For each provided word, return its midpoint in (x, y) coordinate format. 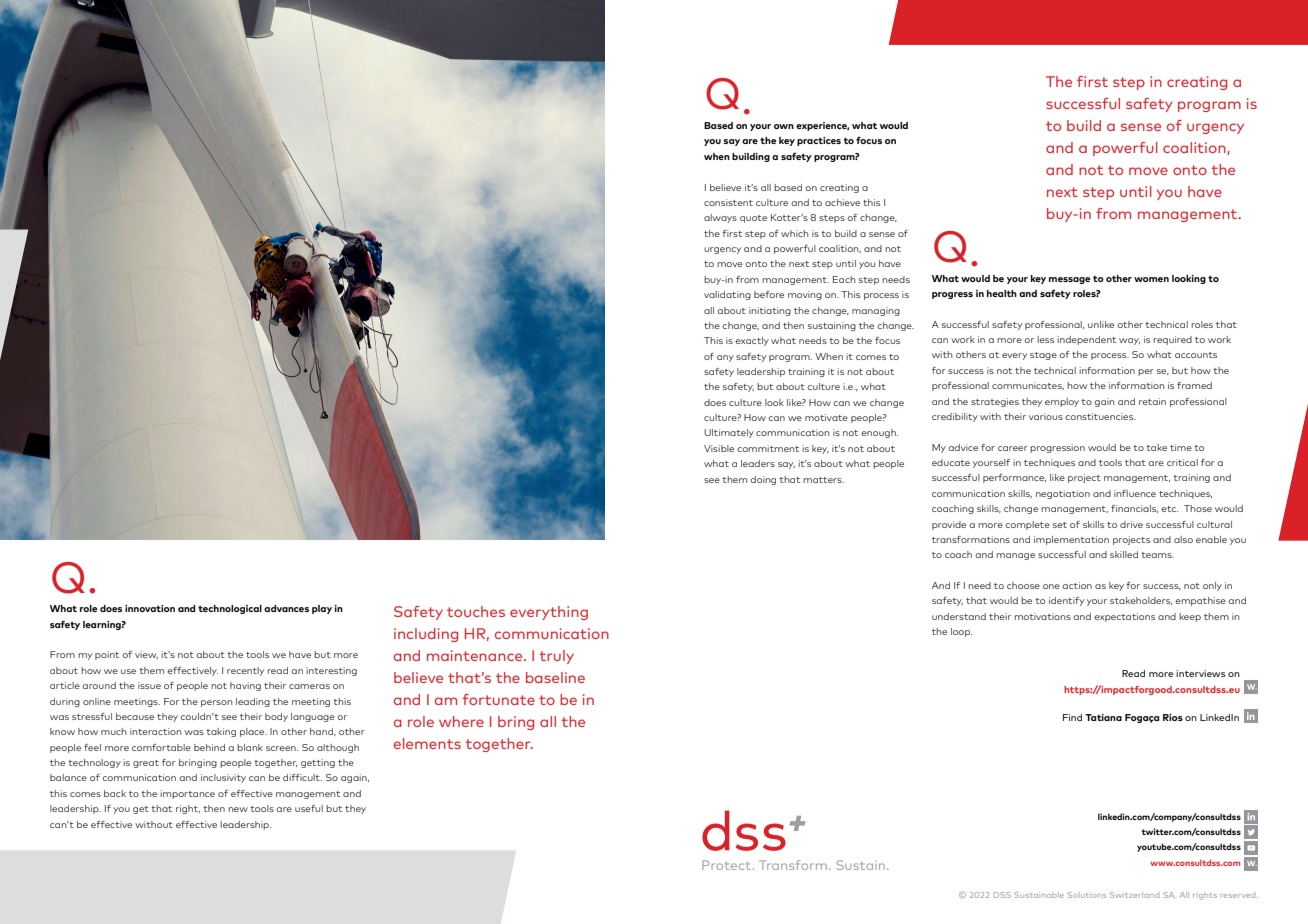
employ (1062, 402)
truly (557, 657)
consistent (728, 202)
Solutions (1086, 895)
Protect (728, 865)
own (784, 126)
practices (819, 141)
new (238, 809)
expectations (1124, 617)
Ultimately (729, 433)
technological (230, 609)
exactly (752, 341)
